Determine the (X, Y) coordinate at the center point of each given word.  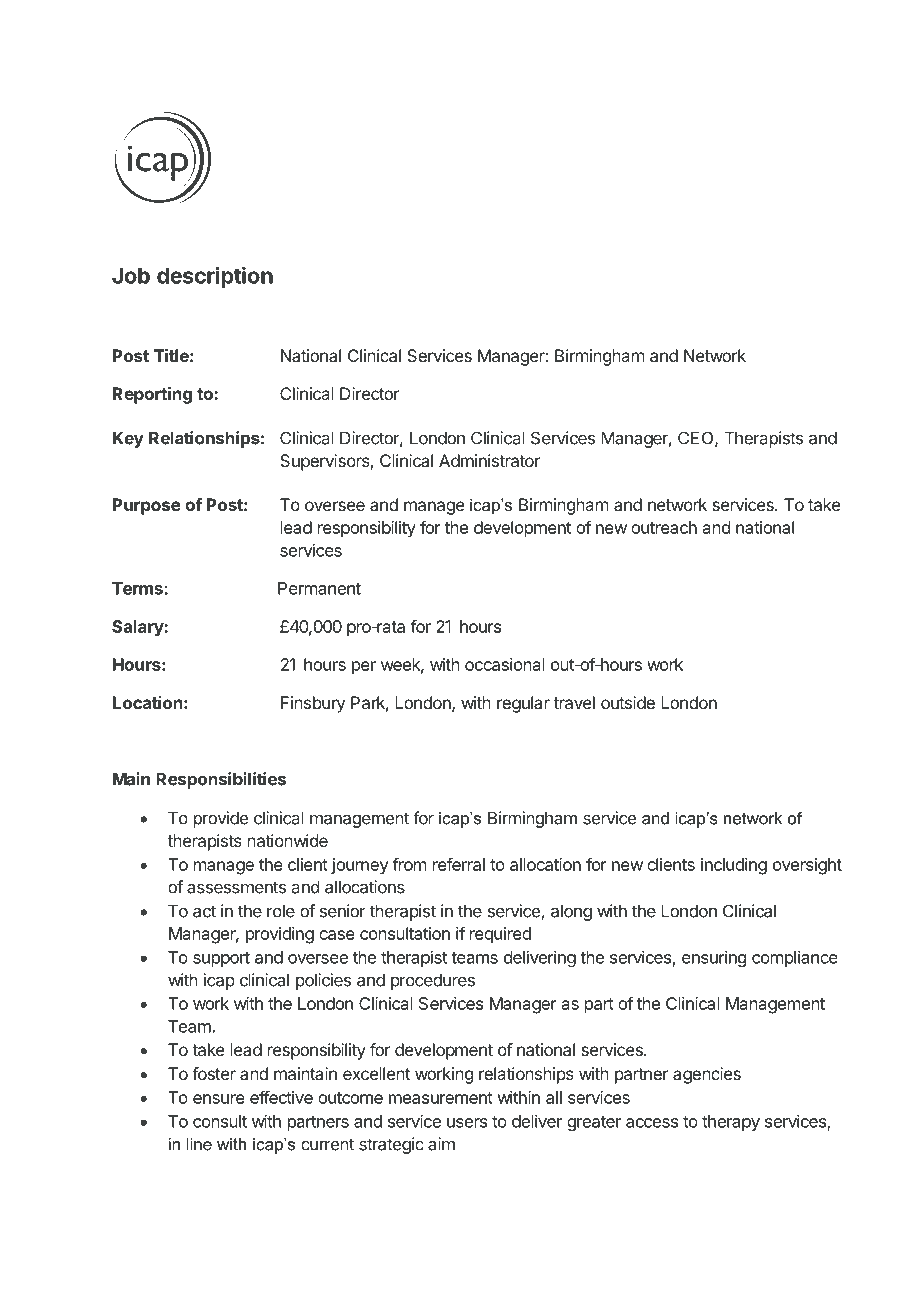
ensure (219, 1099)
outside (628, 702)
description (215, 277)
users (467, 1123)
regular (523, 704)
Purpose (147, 506)
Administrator (489, 460)
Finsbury (313, 704)
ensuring (714, 958)
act (204, 911)
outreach (664, 527)
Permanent (319, 588)
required (500, 935)
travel (574, 702)
